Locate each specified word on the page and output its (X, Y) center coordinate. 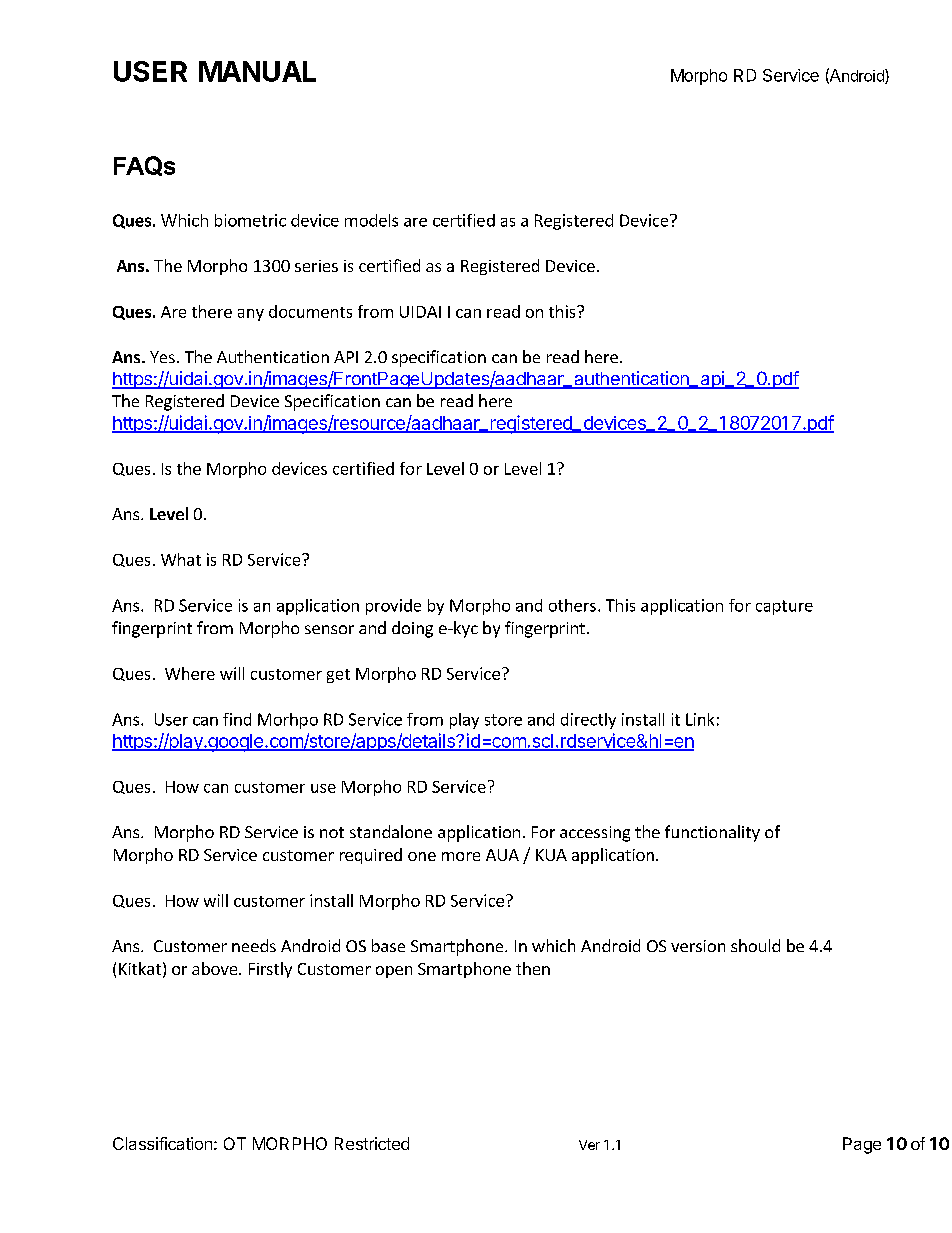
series (316, 266)
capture (784, 607)
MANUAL (257, 71)
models (371, 220)
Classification (162, 1143)
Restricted (372, 1143)
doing (412, 629)
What (181, 559)
